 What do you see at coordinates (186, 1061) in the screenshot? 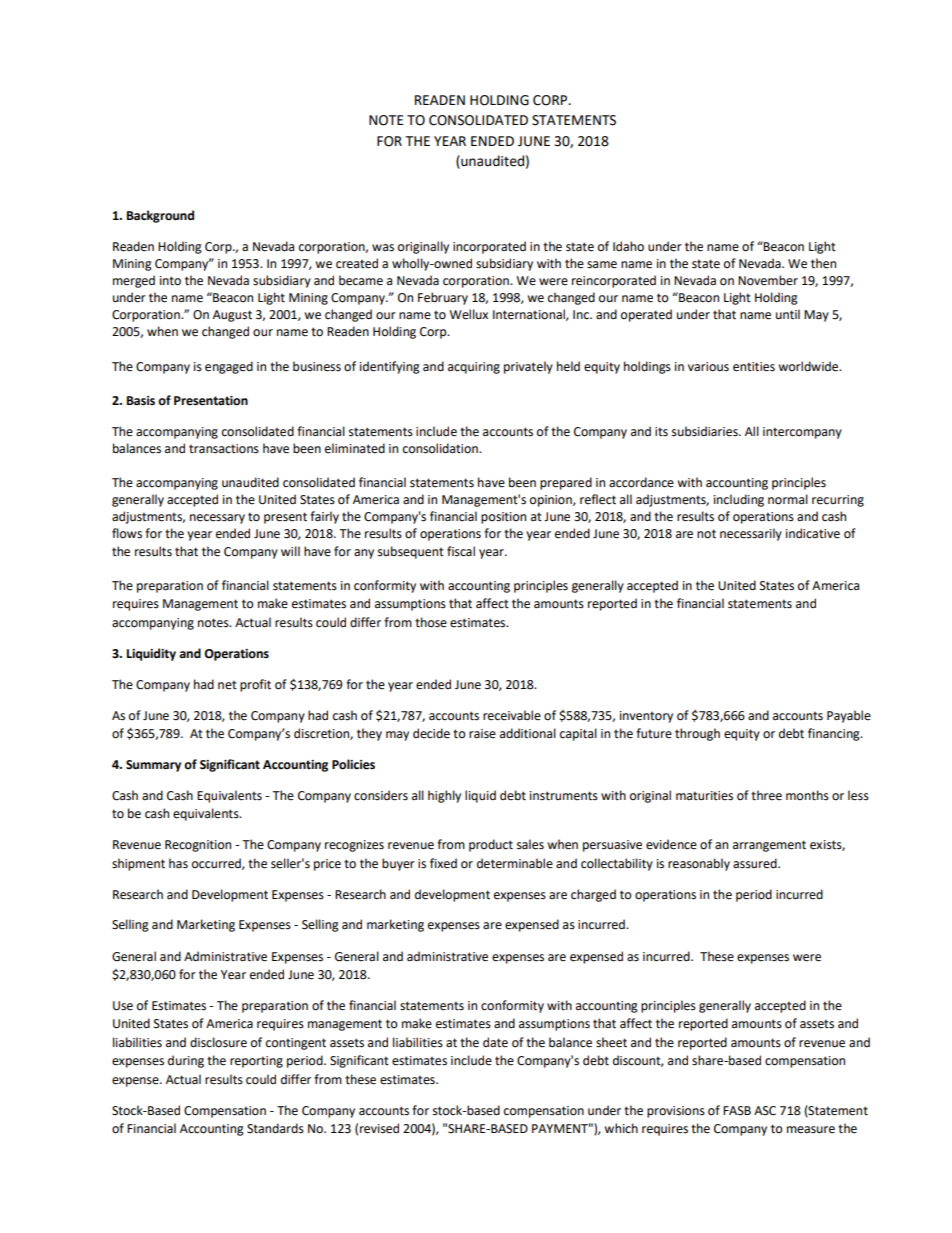
I see `during` at bounding box center [186, 1061].
